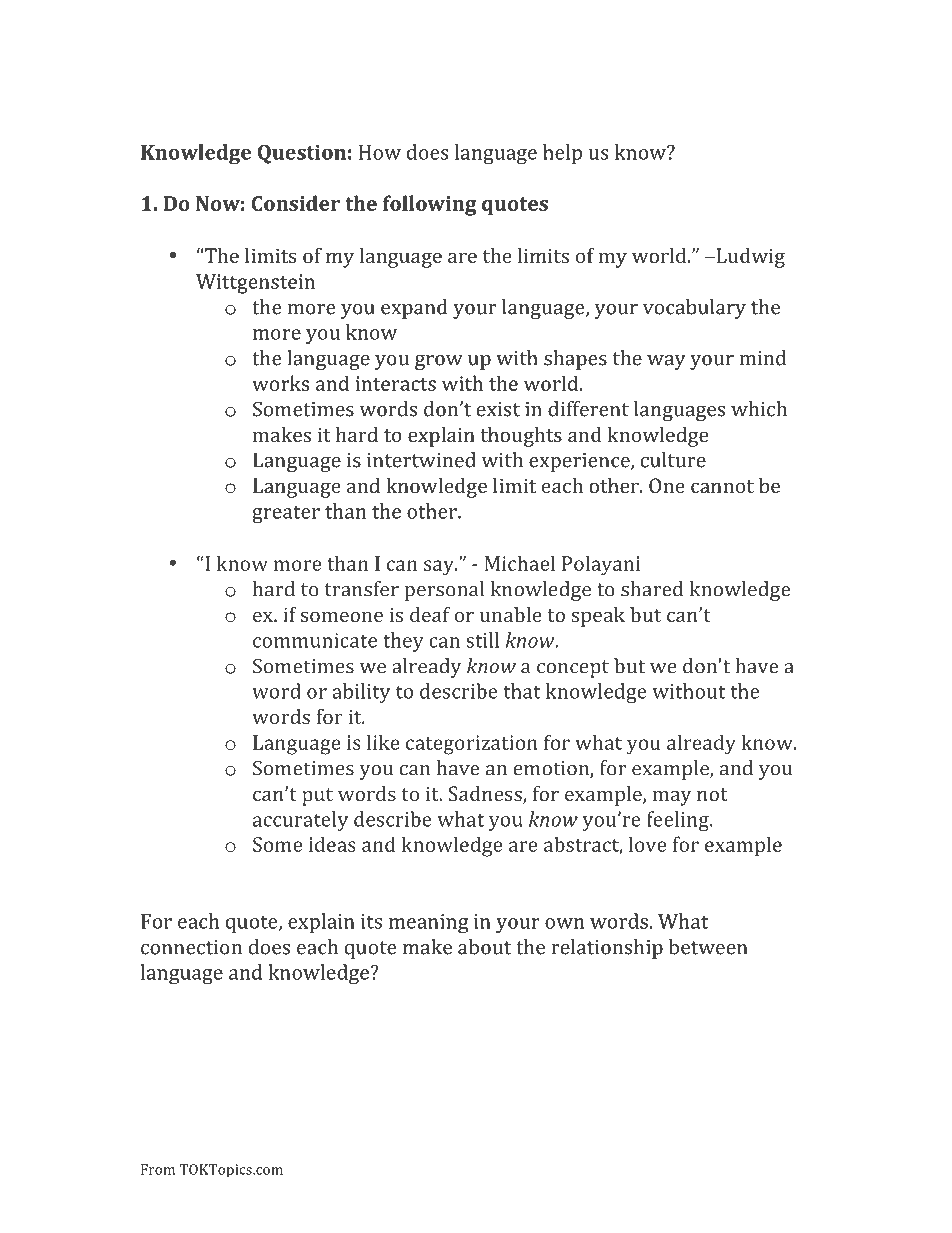  Describe the element at coordinates (749, 258) in the screenshot. I see `Ludwig` at that location.
